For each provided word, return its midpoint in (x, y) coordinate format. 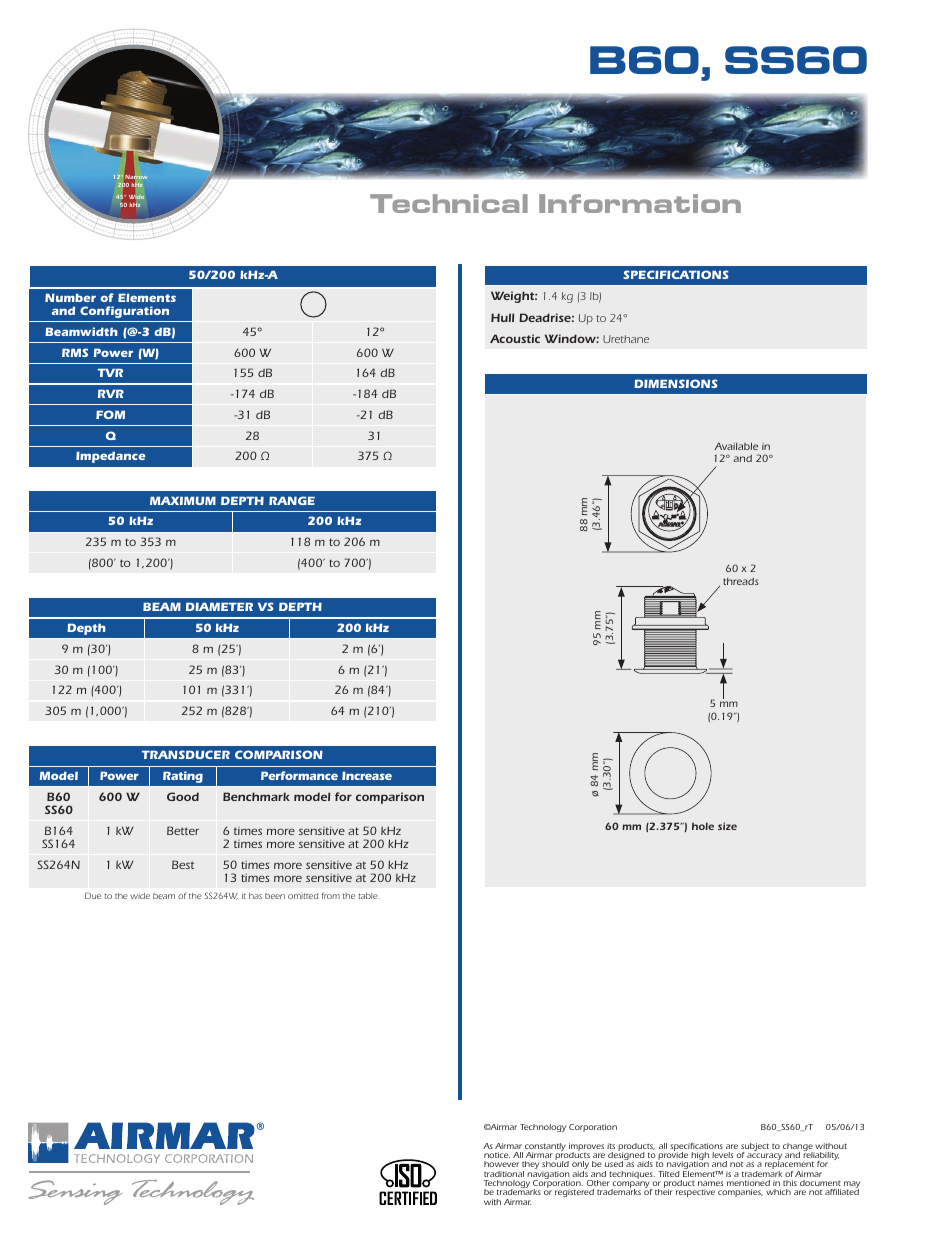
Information (640, 203)
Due (93, 895)
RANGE (292, 500)
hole (703, 826)
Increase (367, 775)
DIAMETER (219, 606)
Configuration (124, 312)
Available (736, 446)
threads (741, 581)
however (501, 1164)
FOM (110, 414)
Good (183, 796)
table (368, 896)
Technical (449, 203)
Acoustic (515, 338)
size (727, 826)
